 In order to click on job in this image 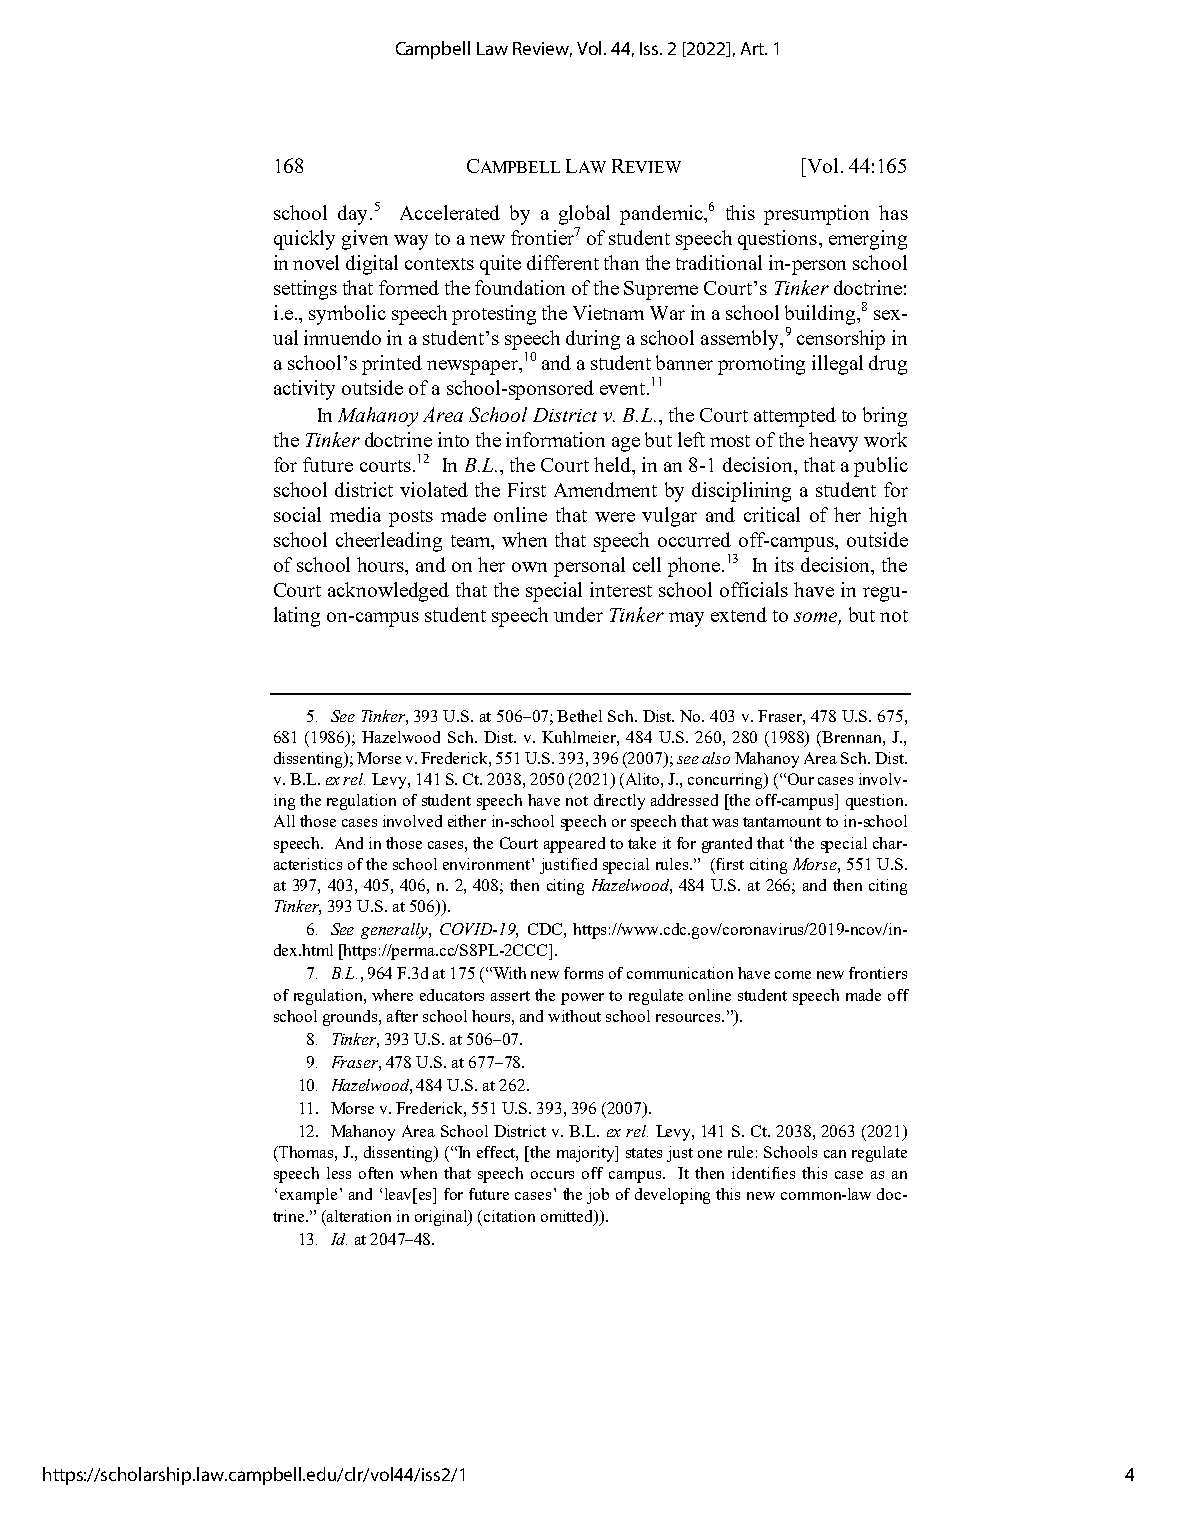, I will do `click(598, 1196)`.
